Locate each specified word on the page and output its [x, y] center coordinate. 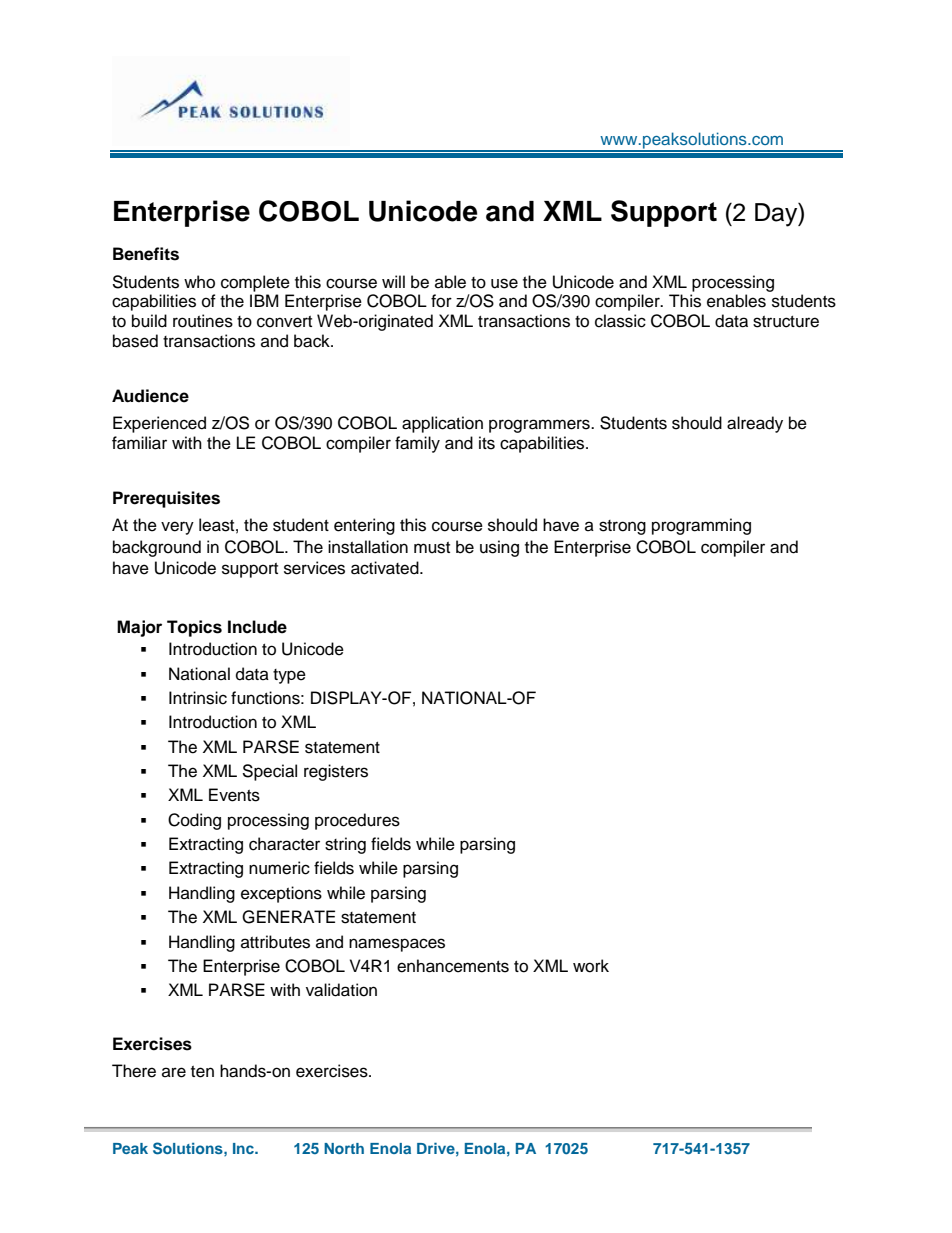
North [344, 1148]
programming [701, 526]
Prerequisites [166, 499]
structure [786, 322]
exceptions [281, 894]
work [591, 966]
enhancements [453, 966]
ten [202, 1072]
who [199, 282]
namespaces [397, 945]
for [441, 301]
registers [336, 772]
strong [622, 527]
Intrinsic [198, 698]
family [417, 444]
